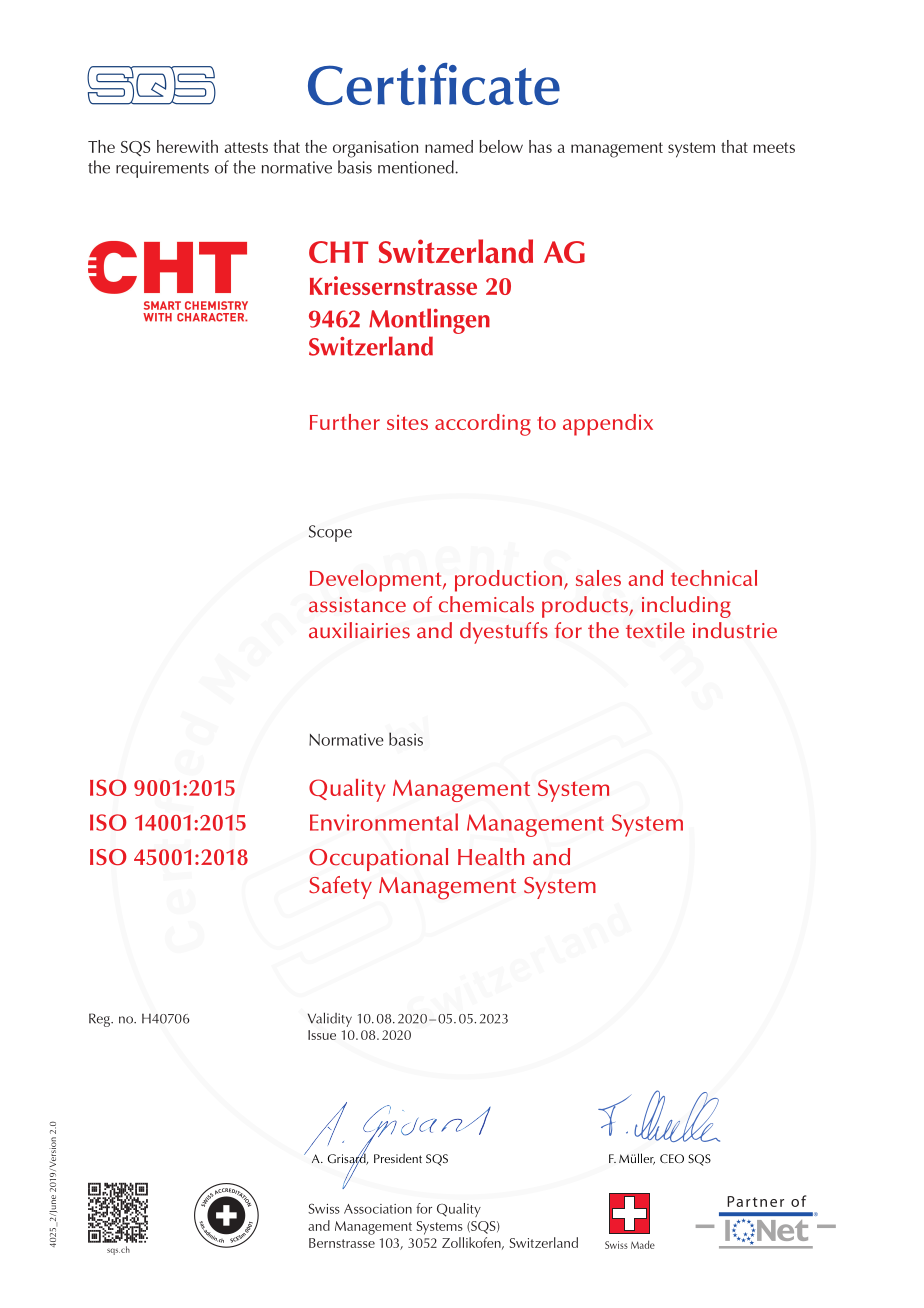 The image size is (924, 1308). Describe the element at coordinates (774, 147) in the screenshot. I see `meets` at that location.
